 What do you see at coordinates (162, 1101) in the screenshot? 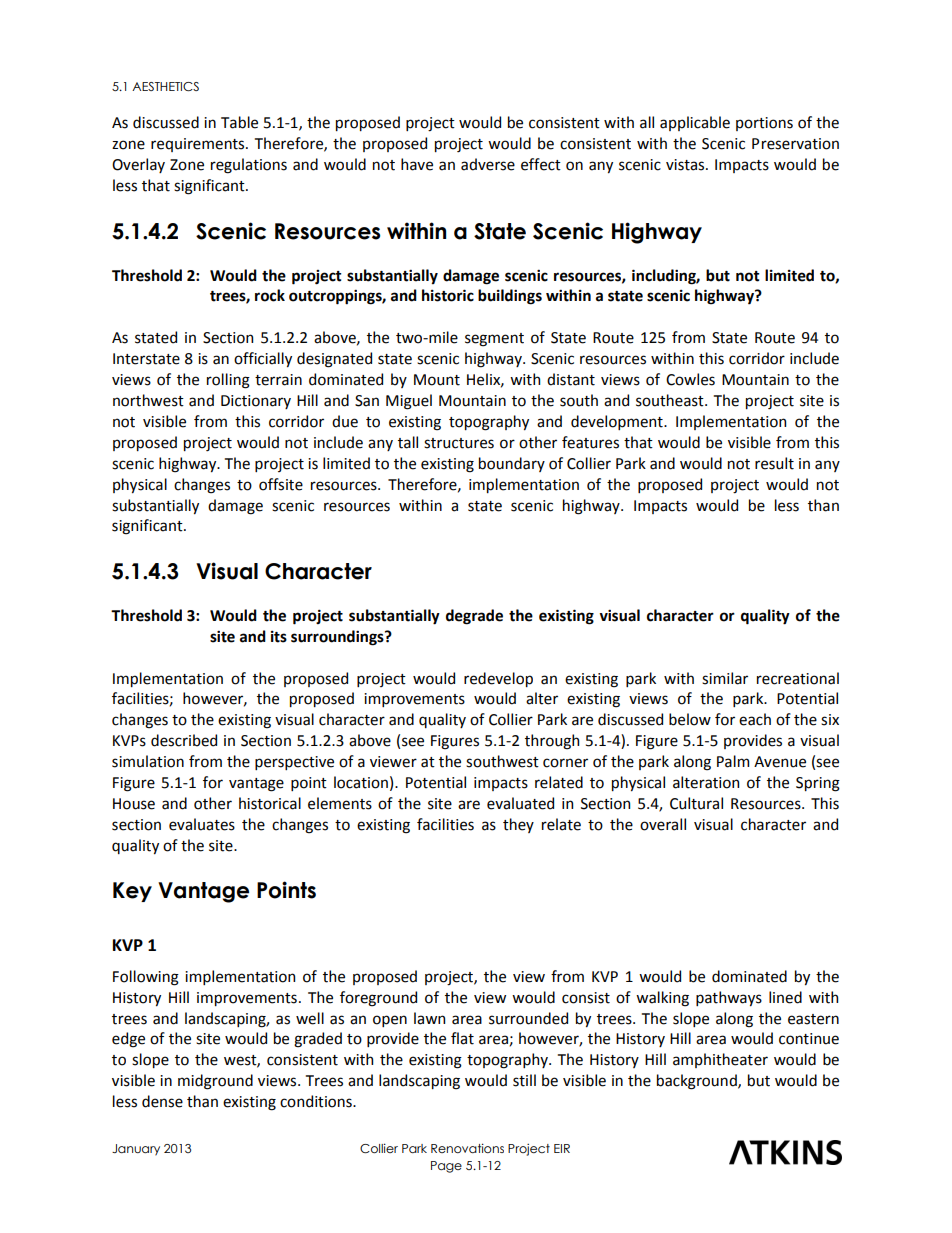
I see `dense` at bounding box center [162, 1101].
